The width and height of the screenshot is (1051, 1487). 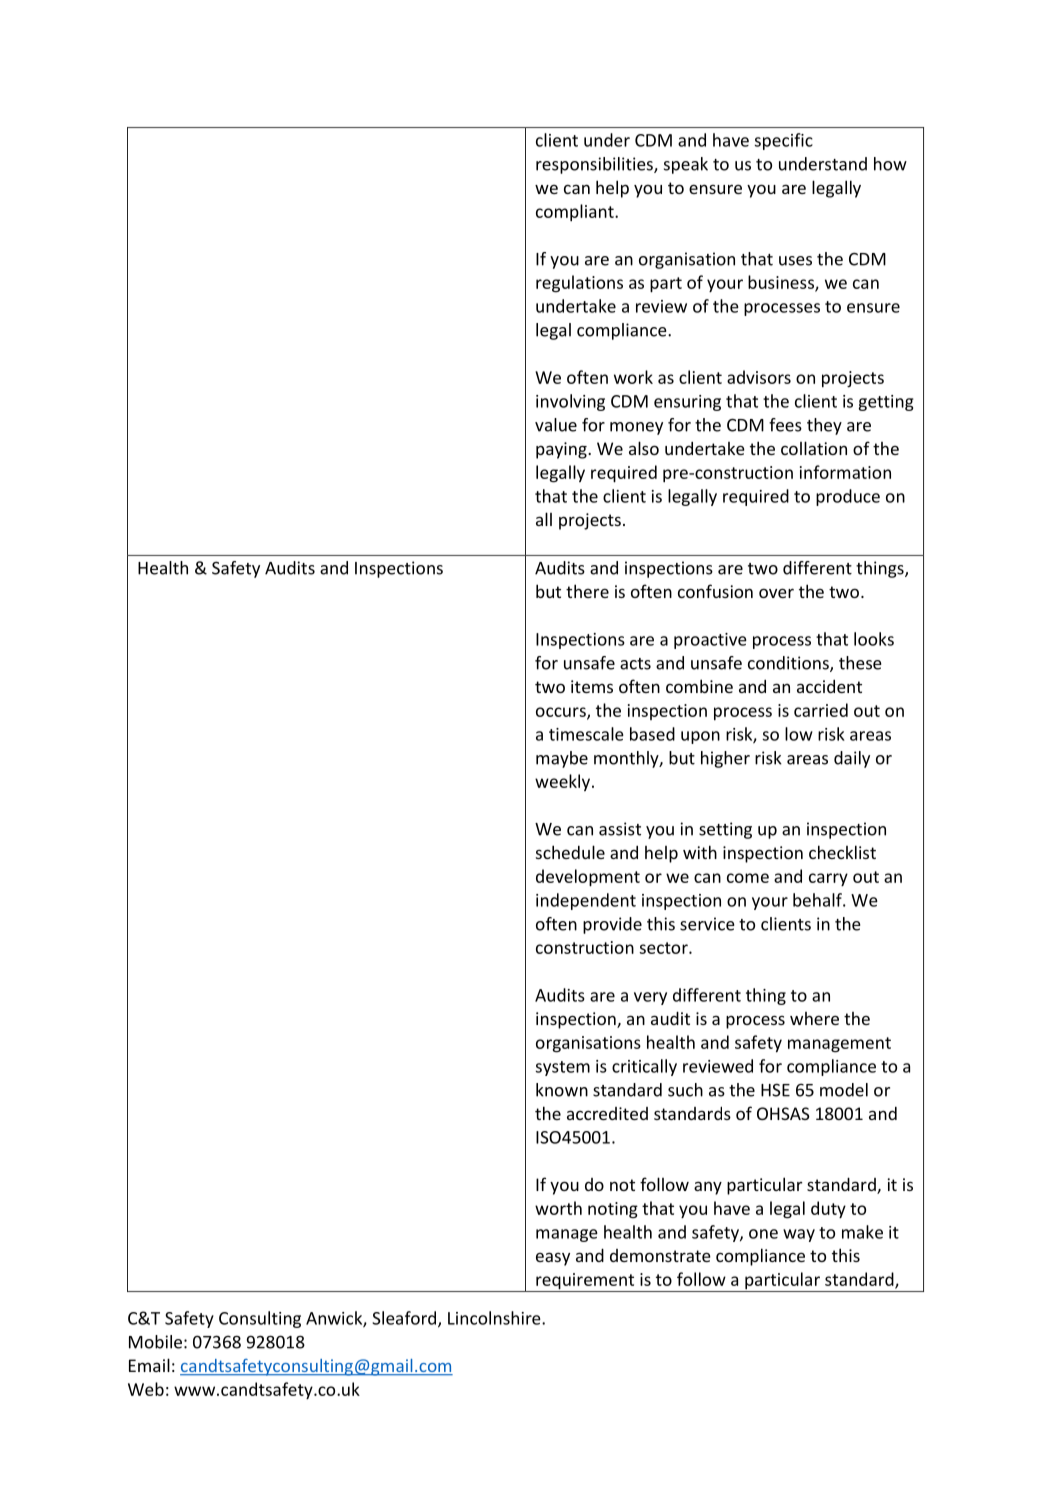 I want to click on paying, so click(x=562, y=450).
